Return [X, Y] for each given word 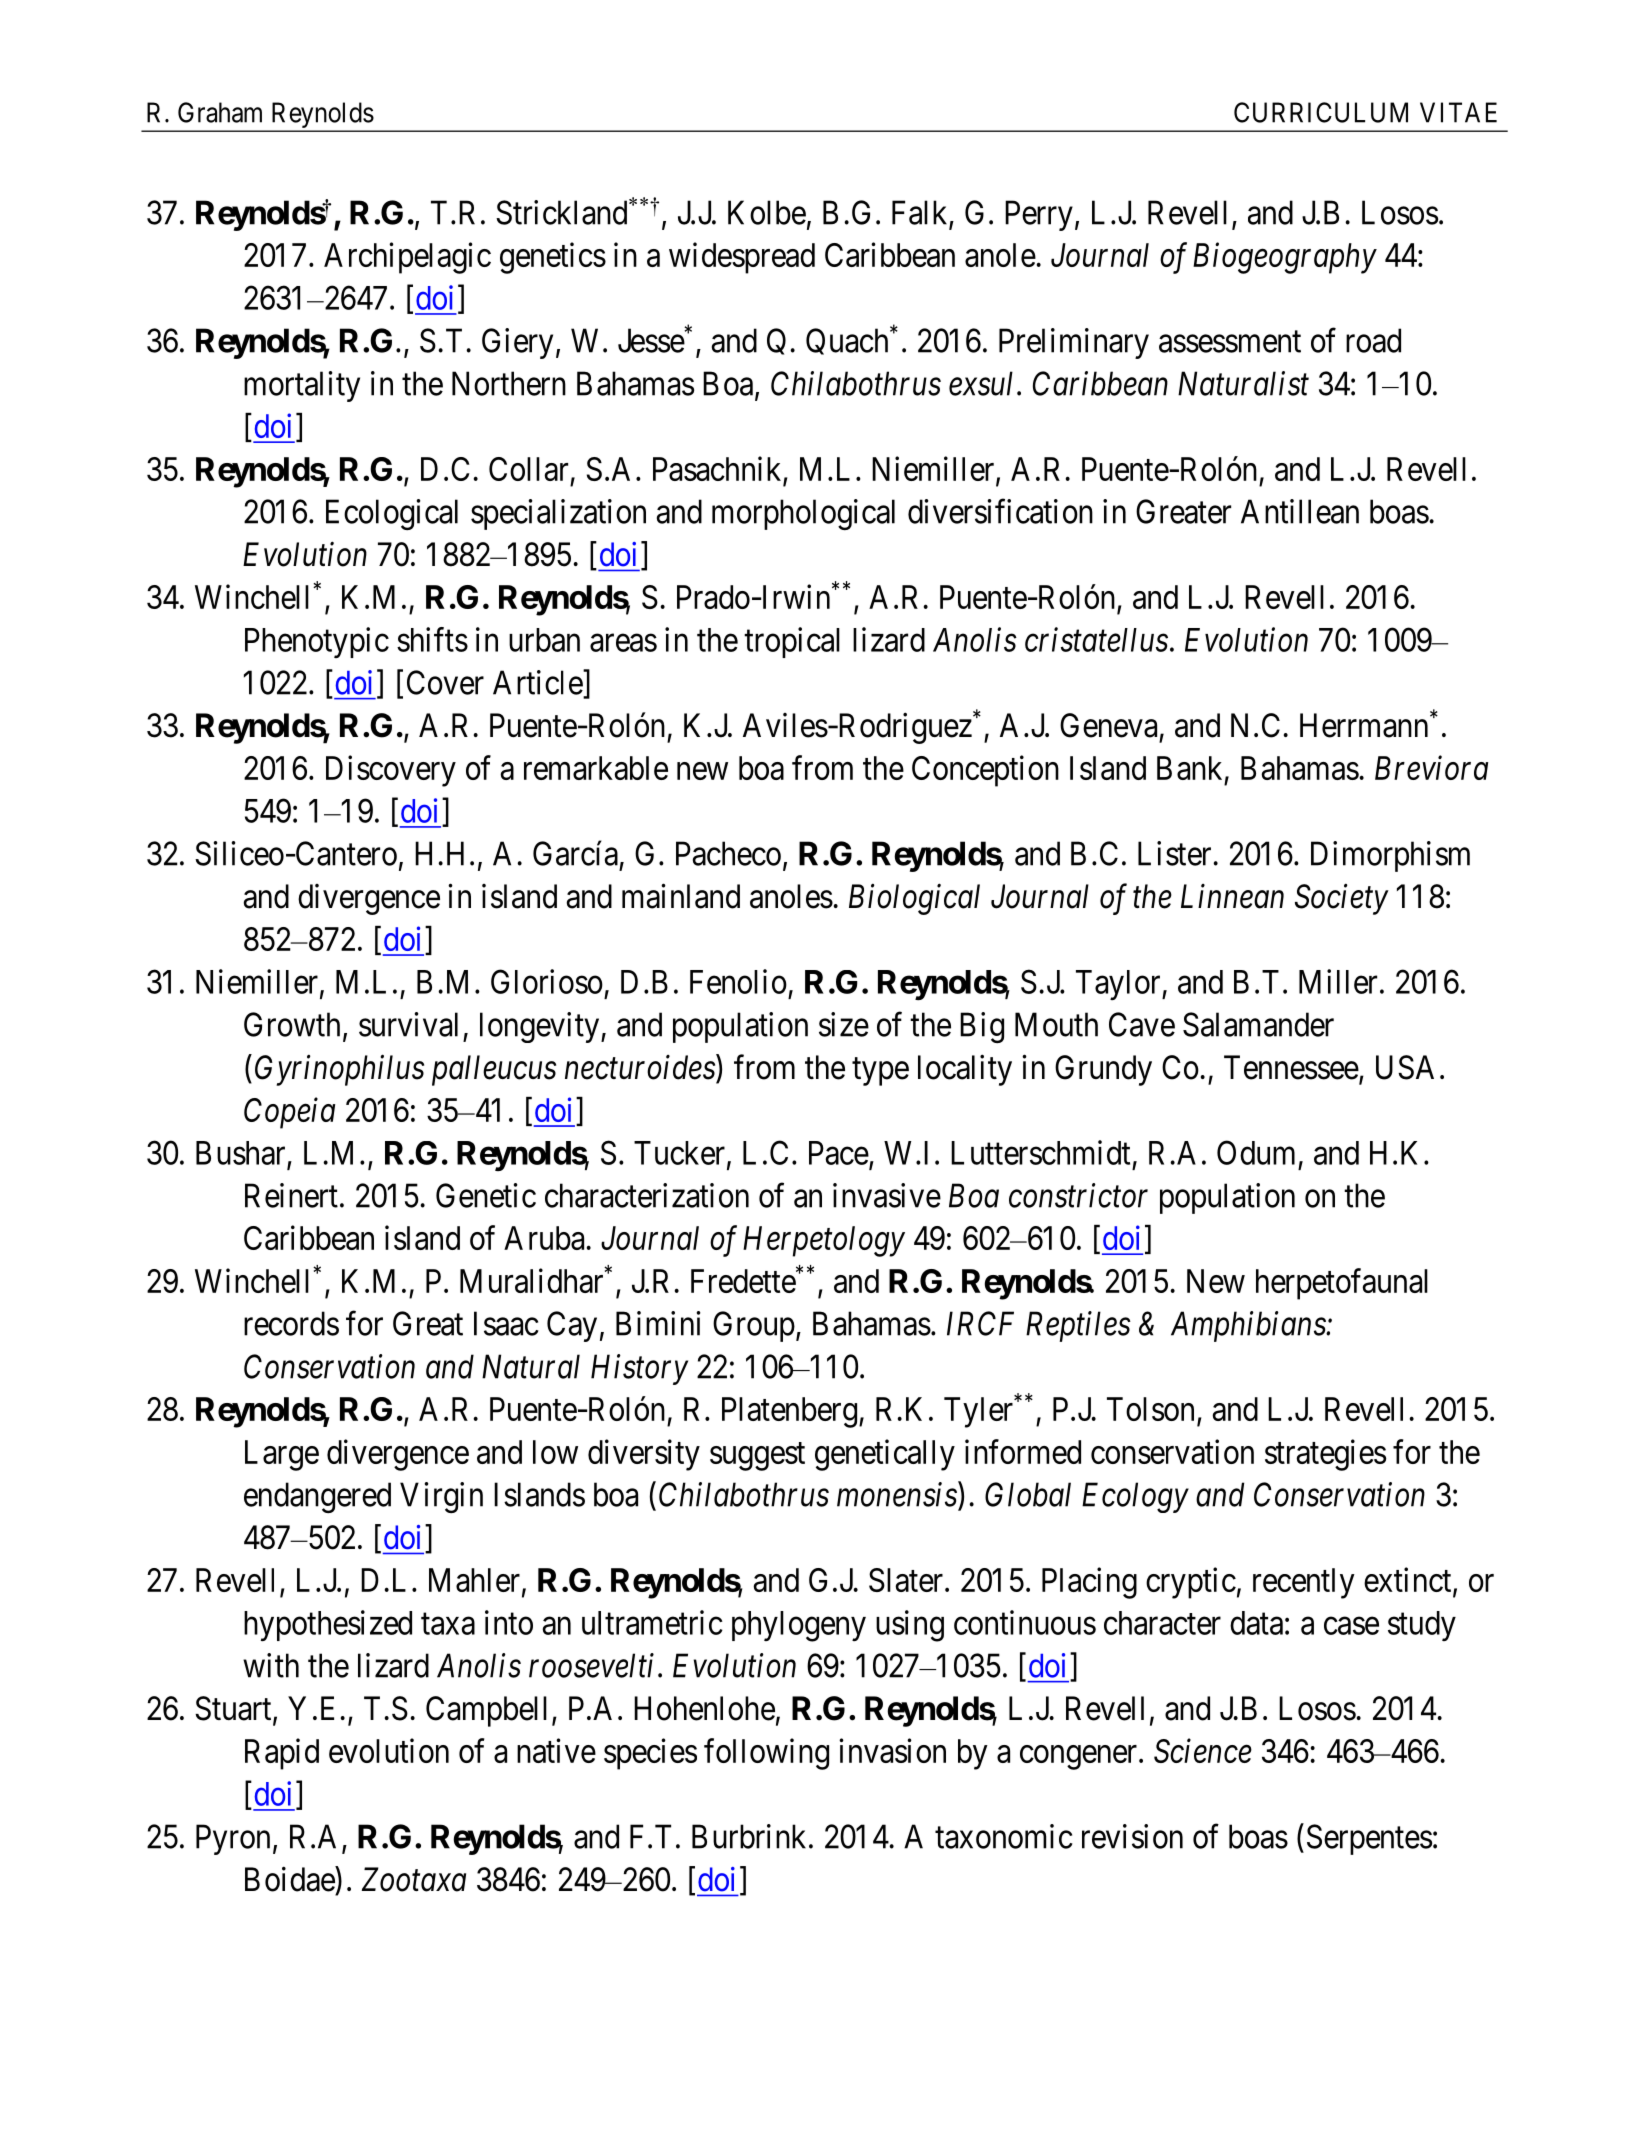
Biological [914, 899]
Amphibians [1249, 1326]
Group [754, 1326]
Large [282, 1455]
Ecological [392, 514]
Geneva [1108, 725]
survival [408, 1024]
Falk [921, 213]
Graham [220, 112]
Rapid [282, 1754]
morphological [803, 514]
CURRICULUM [1321, 112]
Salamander [1258, 1024]
